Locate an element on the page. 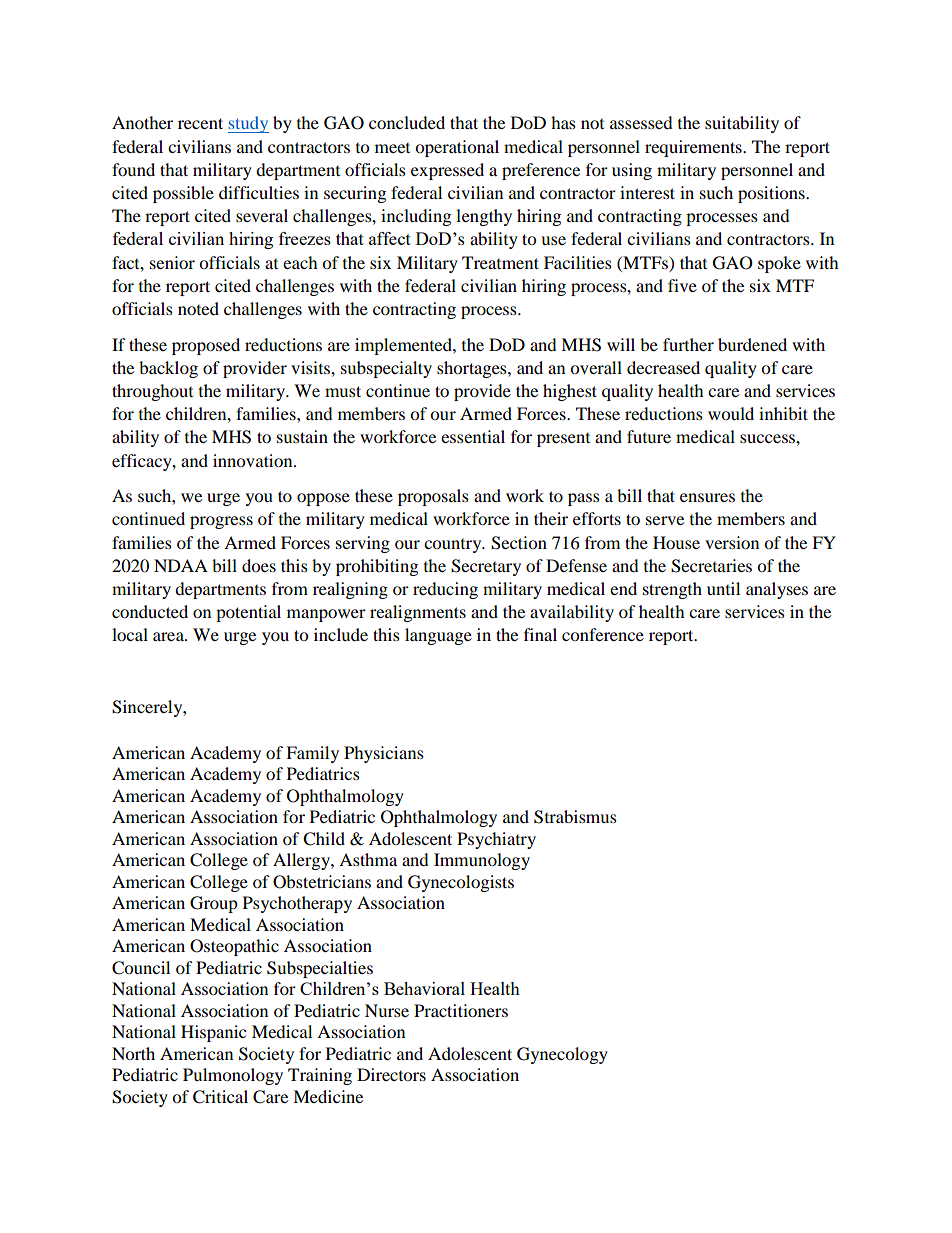  shortages is located at coordinates (473, 369).
